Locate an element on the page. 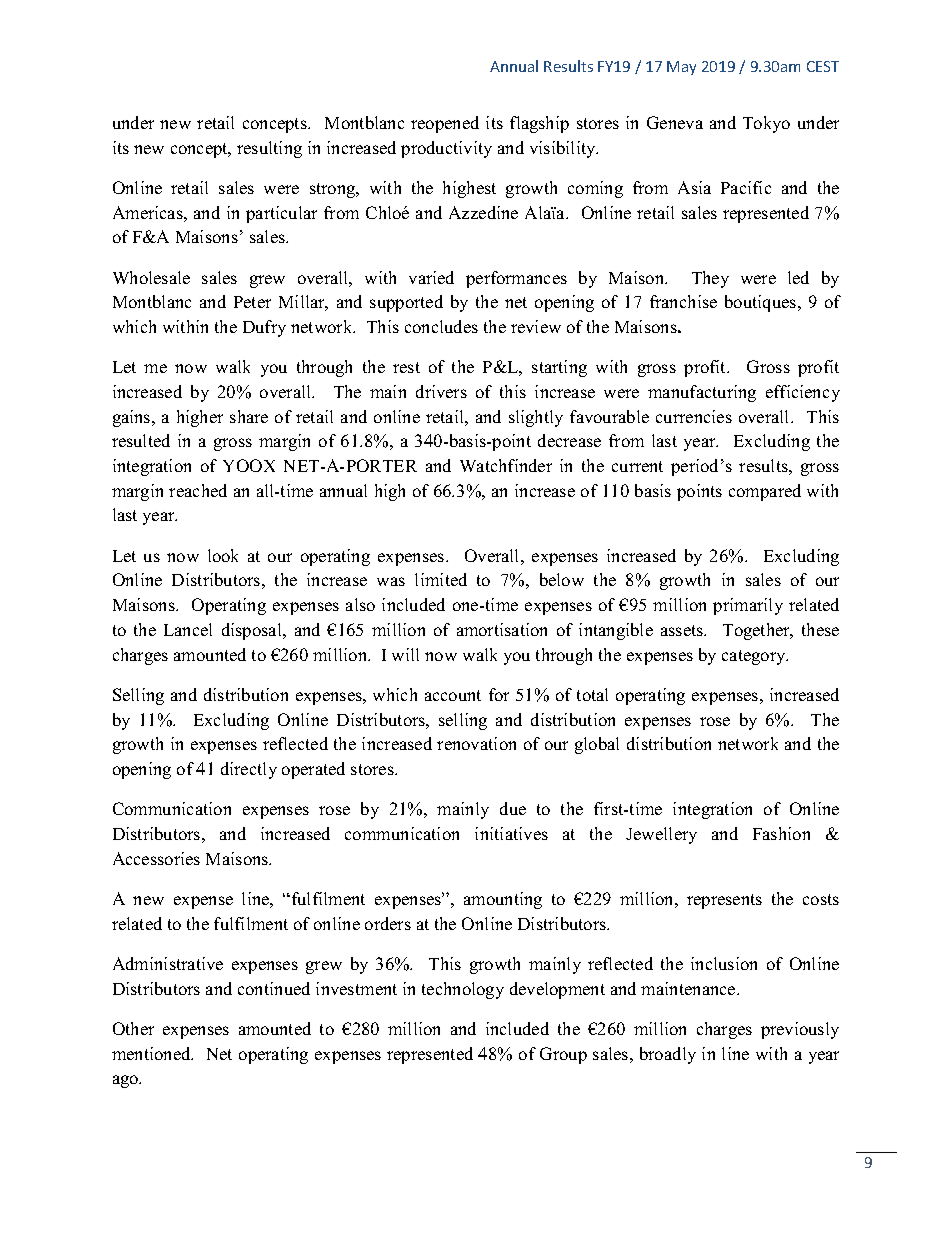 Image resolution: width=952 pixels, height=1233 pixels. Tokyo is located at coordinates (766, 124).
